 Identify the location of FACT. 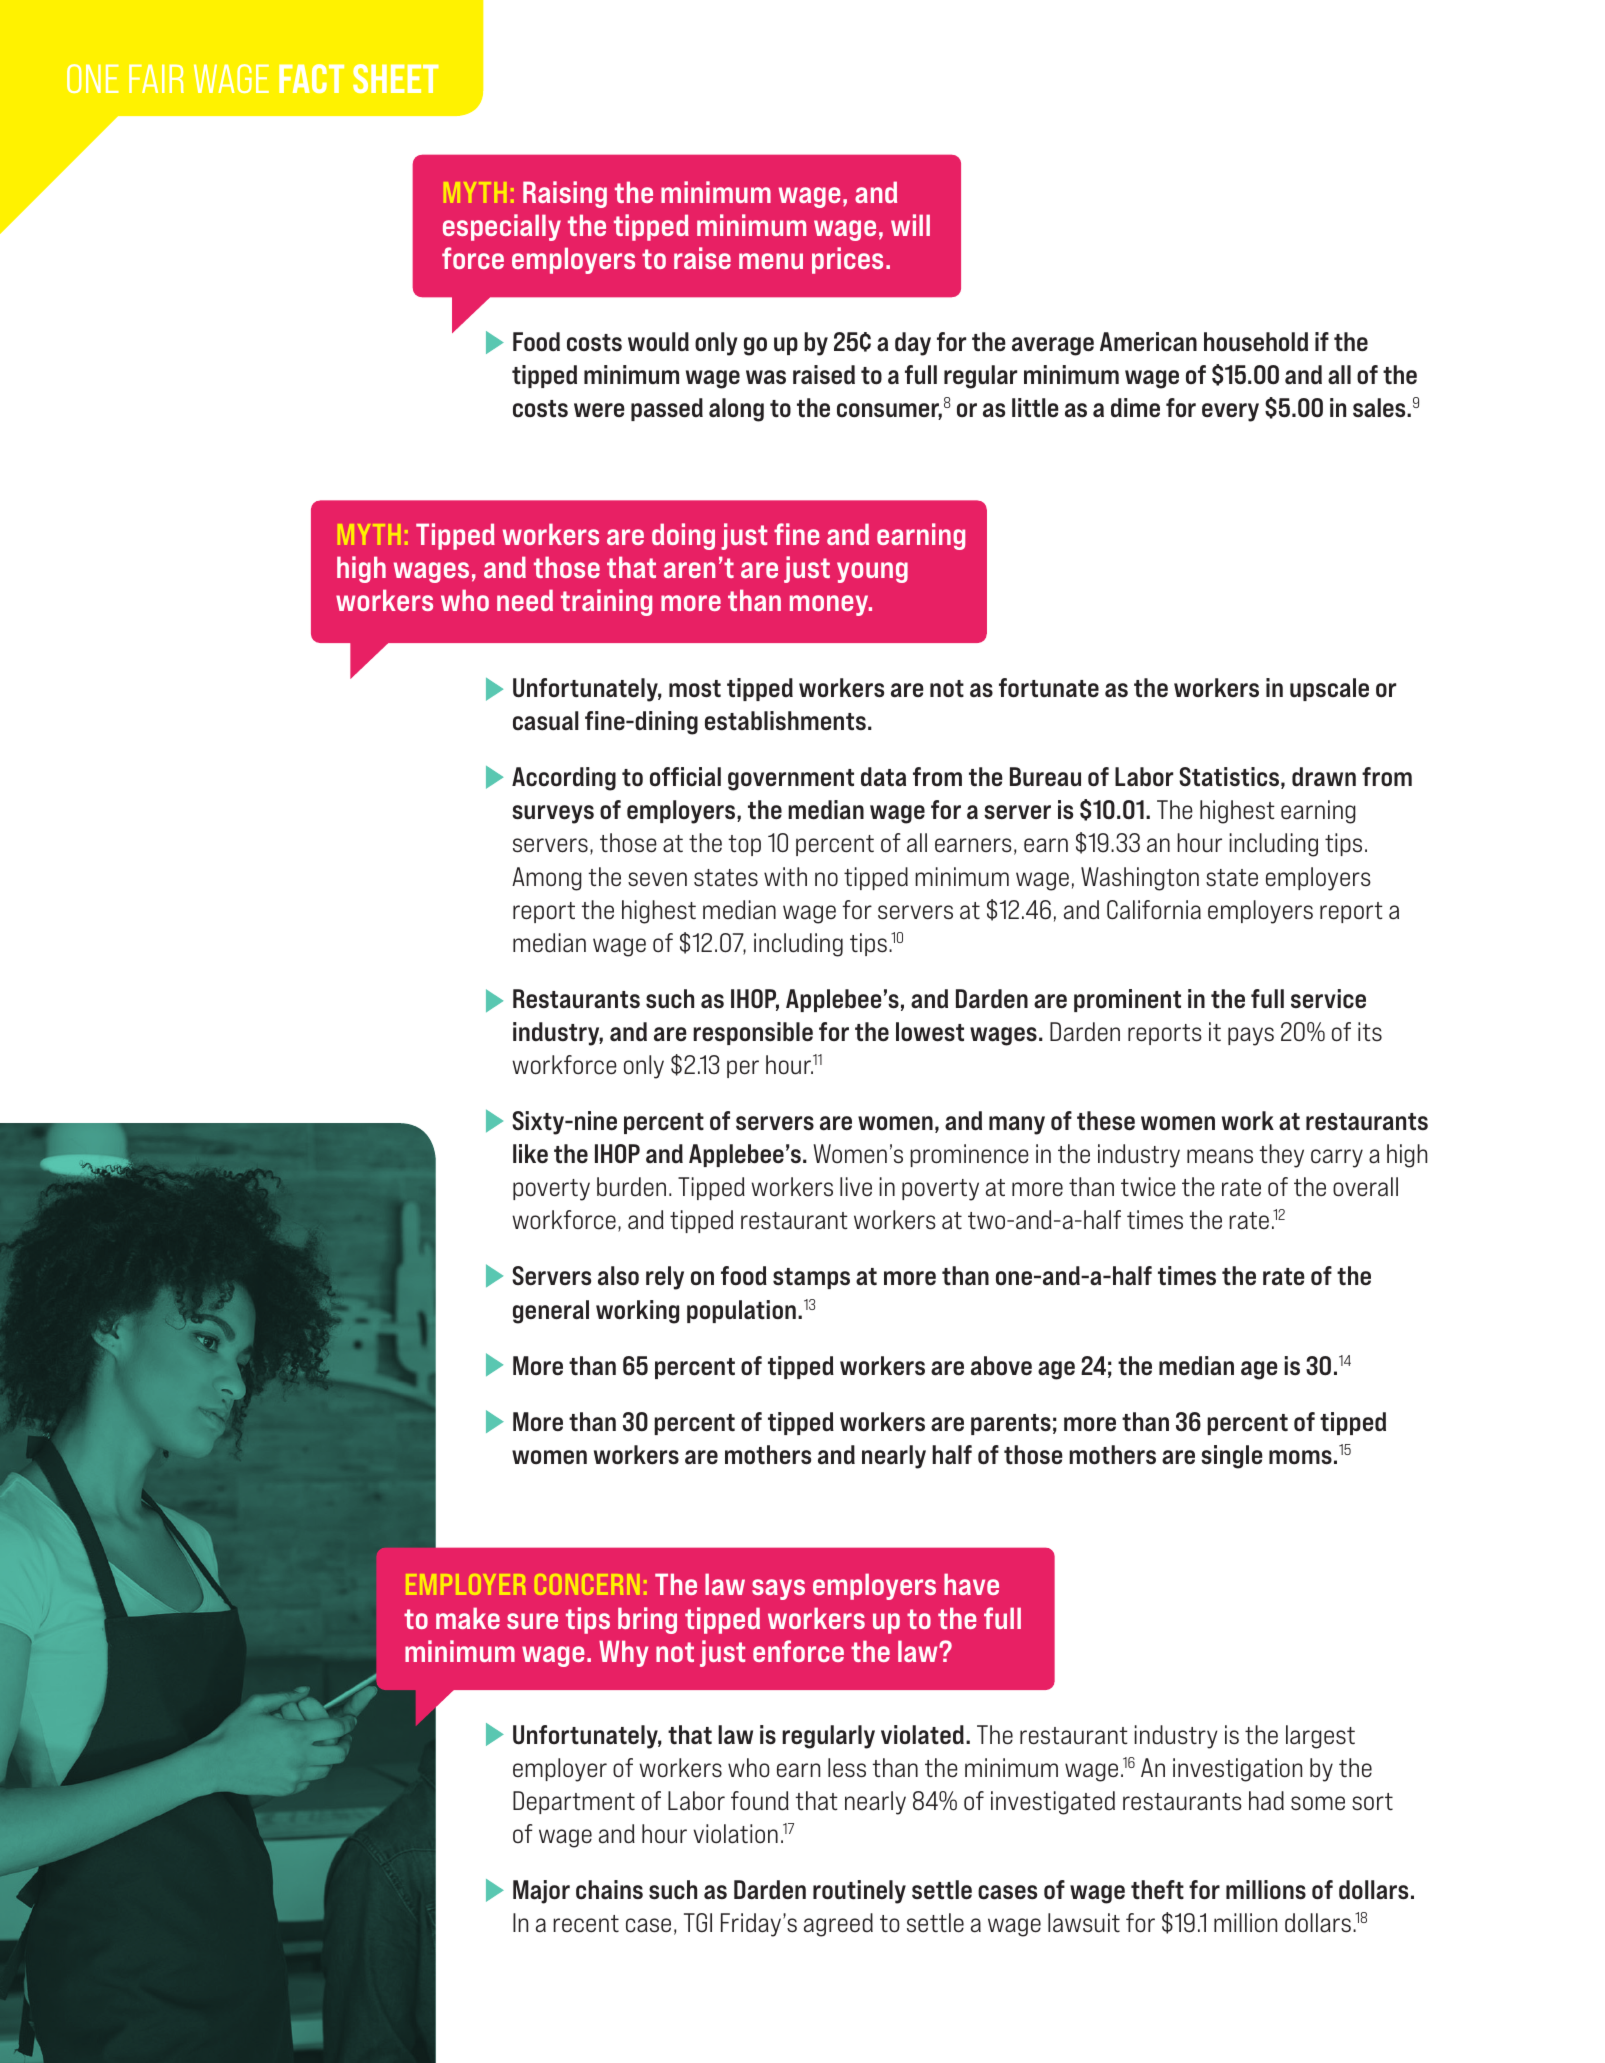
(311, 78).
